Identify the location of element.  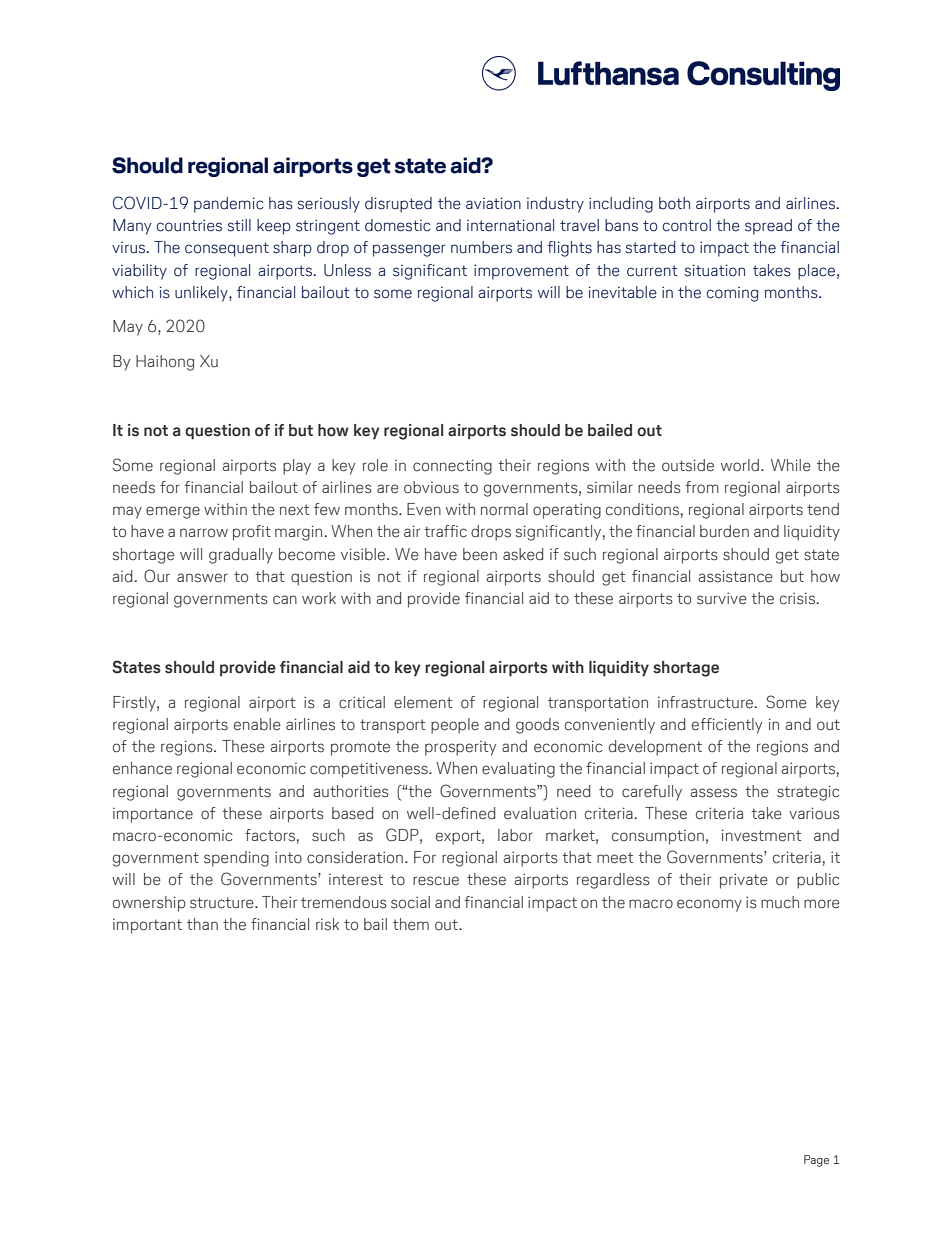
(423, 702).
